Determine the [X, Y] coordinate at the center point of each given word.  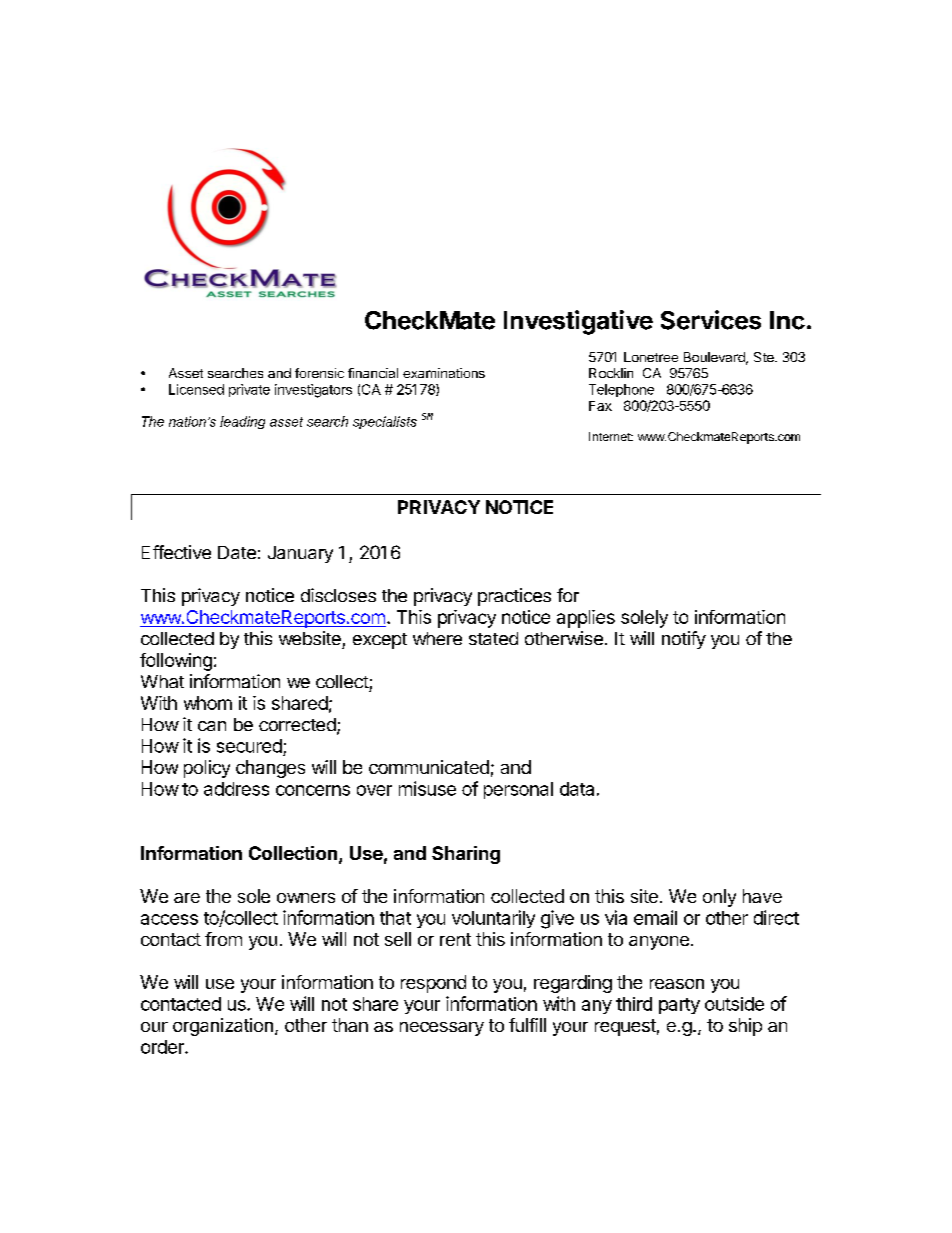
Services [711, 320]
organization [223, 1027]
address [236, 789]
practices [514, 597]
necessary [442, 1029]
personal [518, 790]
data [577, 789]
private [249, 390]
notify [684, 640]
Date [237, 552]
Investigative [578, 322]
